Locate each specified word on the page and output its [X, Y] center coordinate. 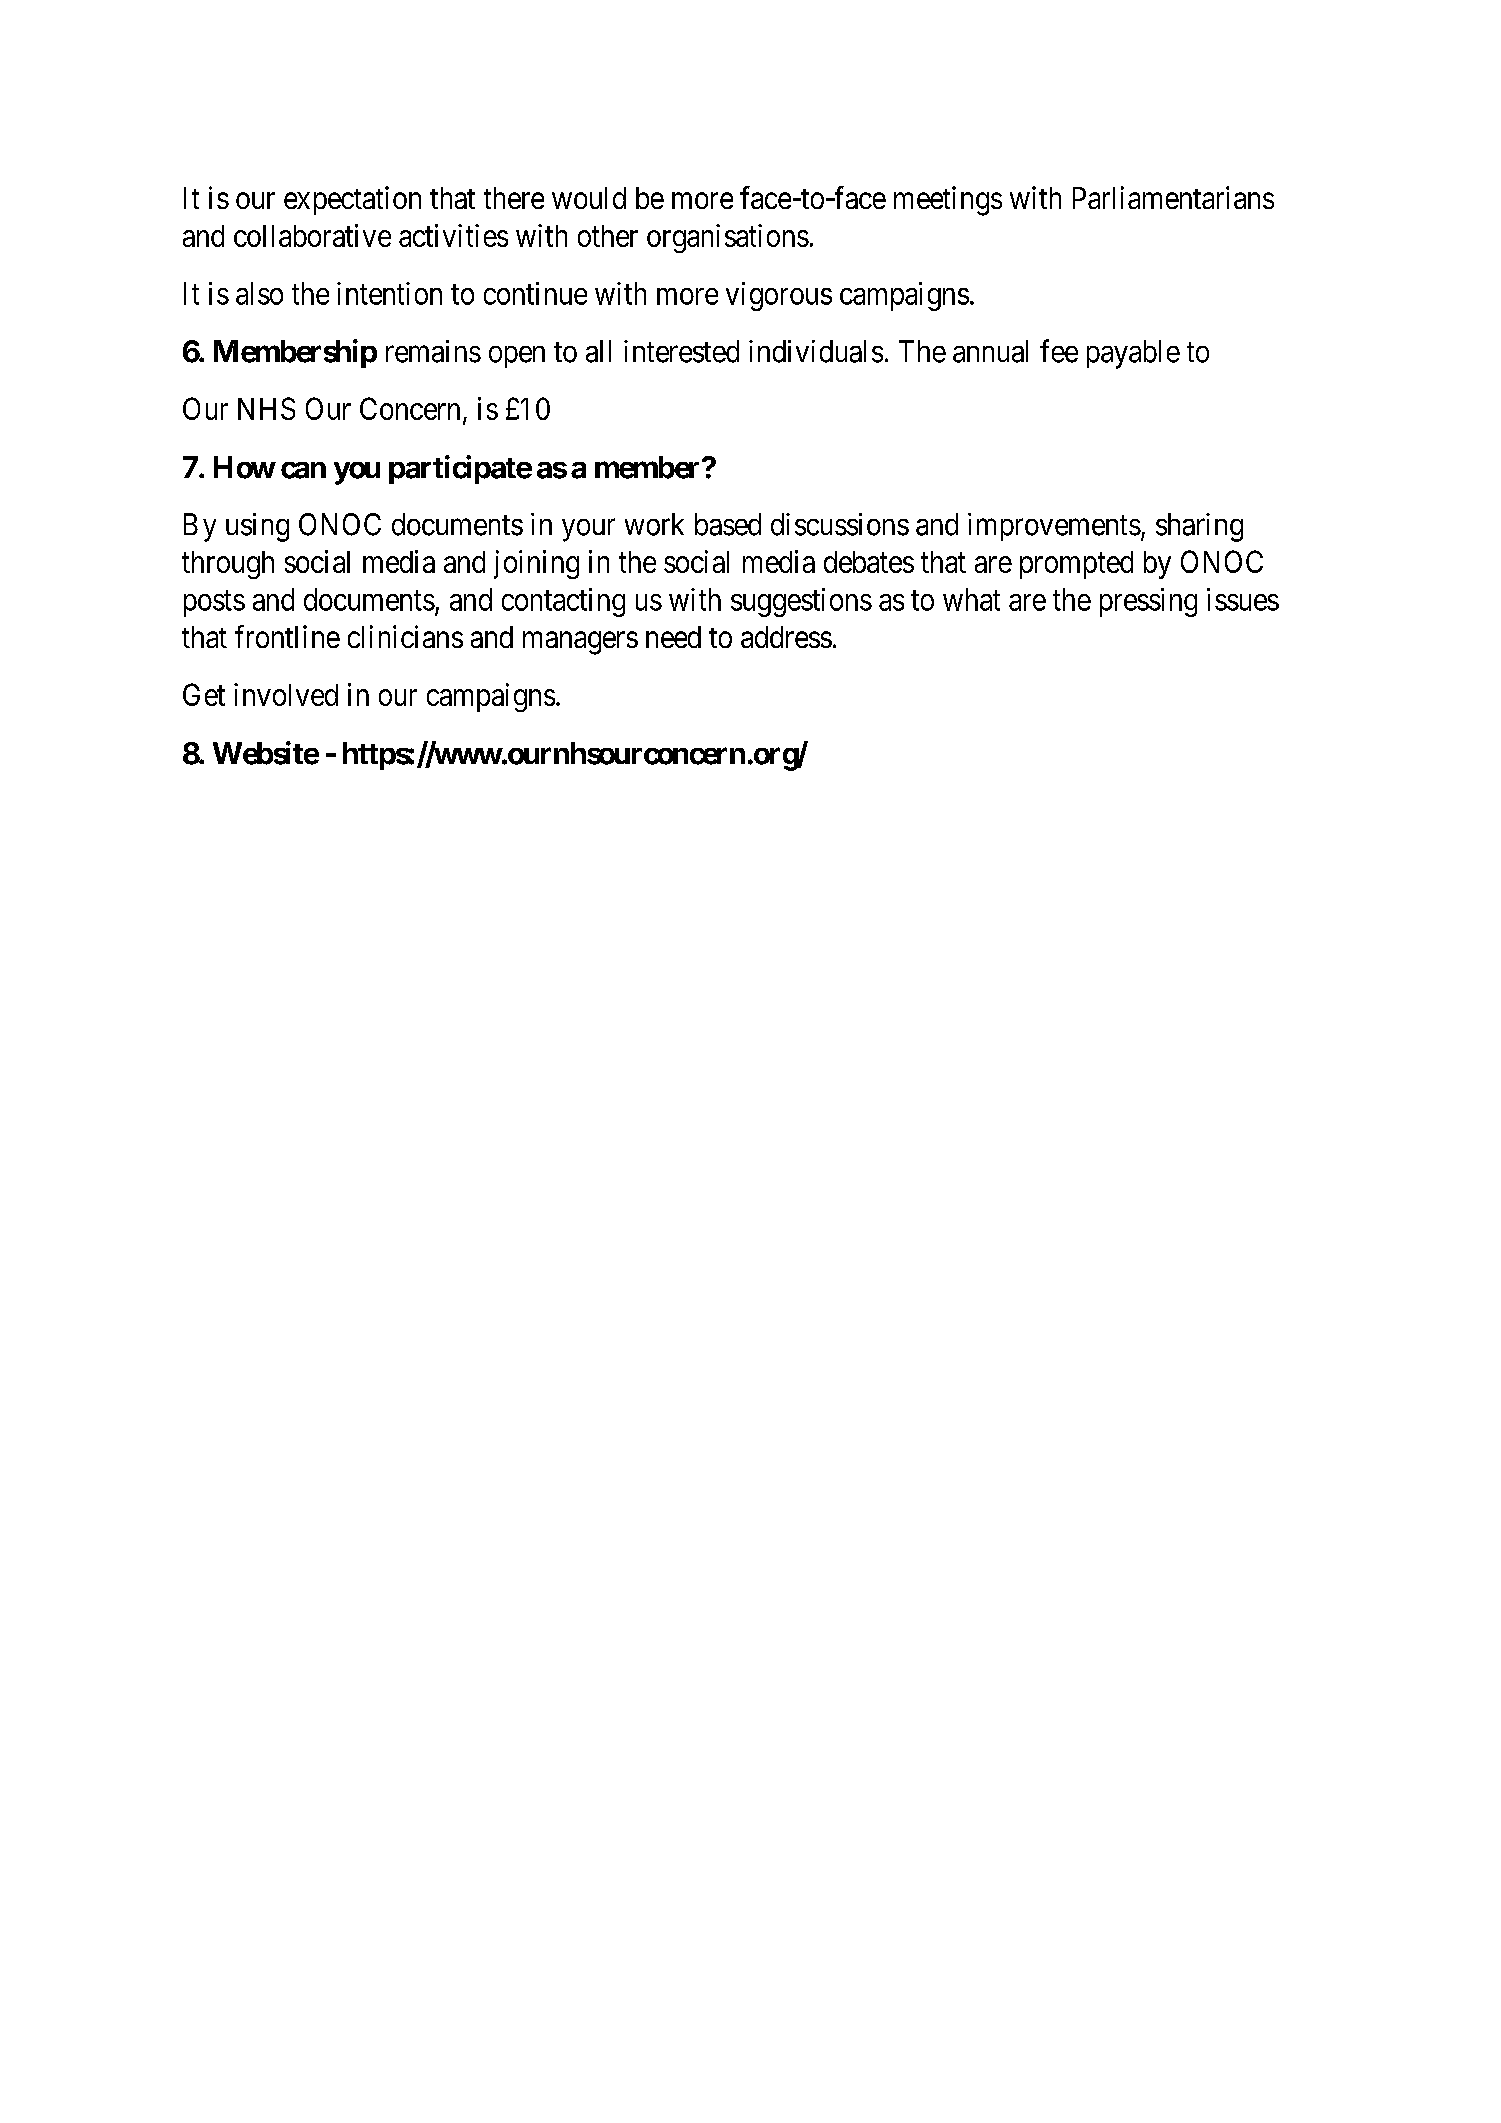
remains [433, 351]
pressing [1148, 602]
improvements [1054, 527]
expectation [352, 200]
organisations [728, 238]
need [673, 637]
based [728, 524]
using [257, 527]
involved [286, 694]
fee [1059, 351]
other [608, 236]
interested [681, 351]
